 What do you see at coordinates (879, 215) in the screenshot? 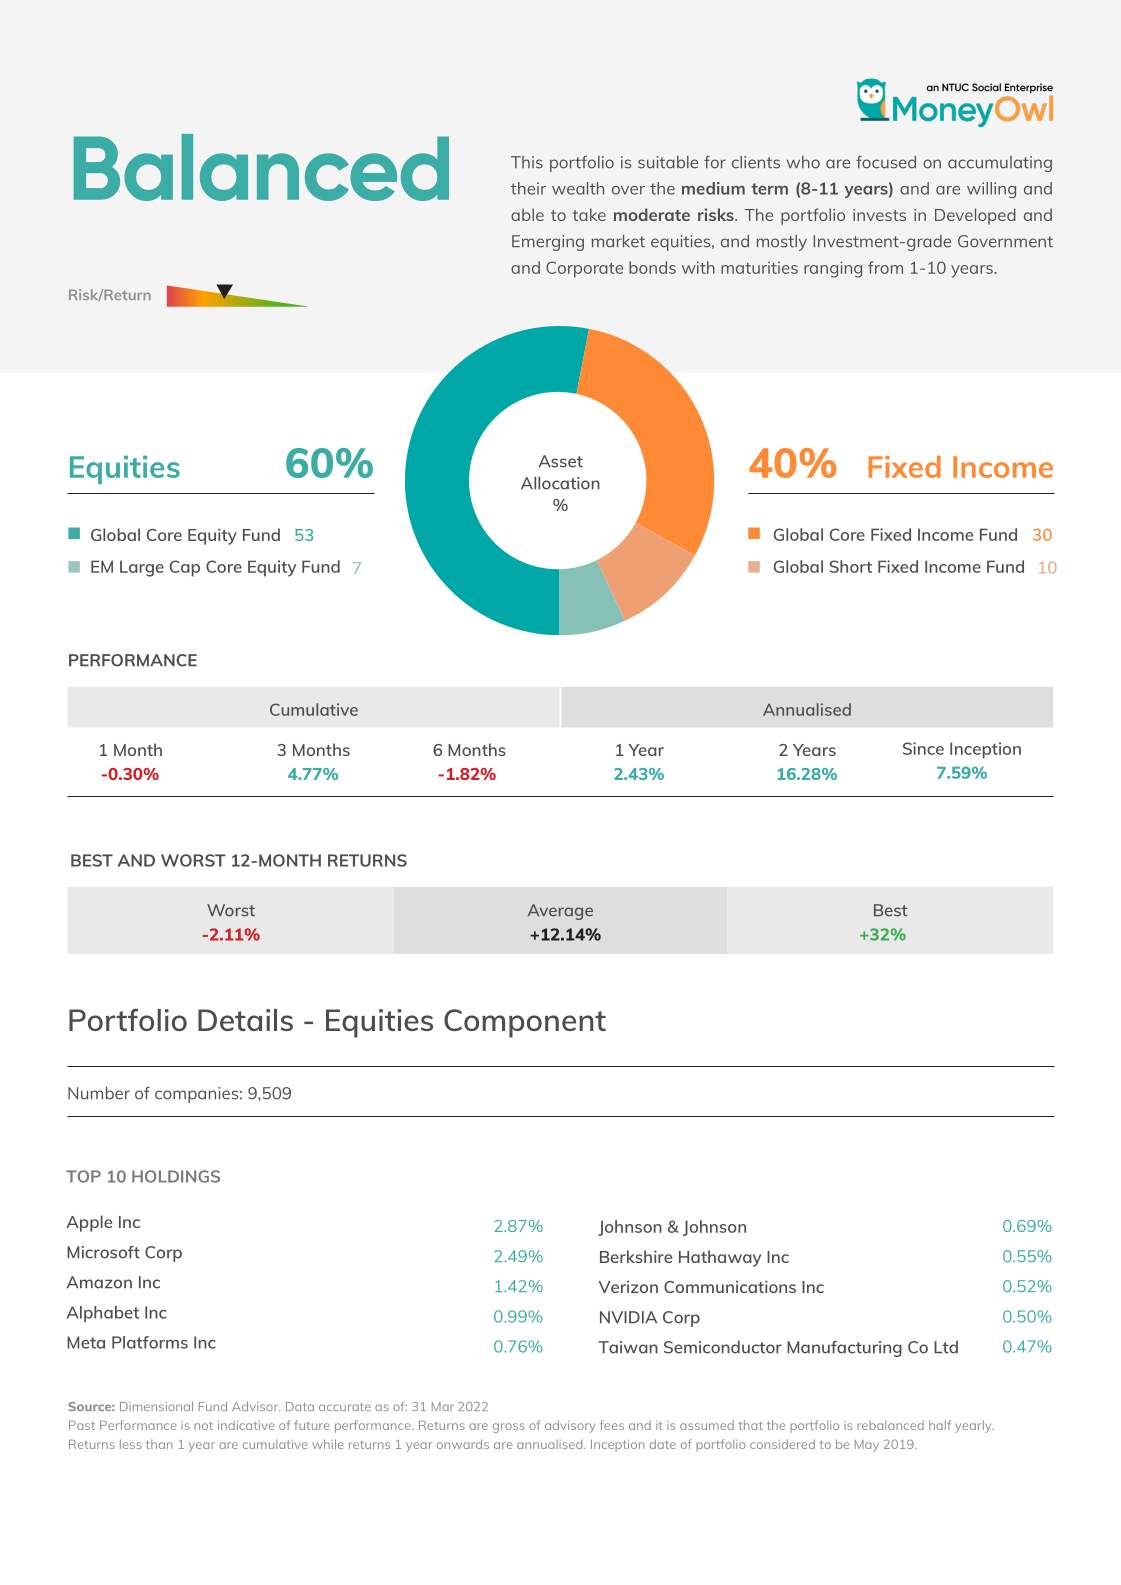
I see `invests` at bounding box center [879, 215].
